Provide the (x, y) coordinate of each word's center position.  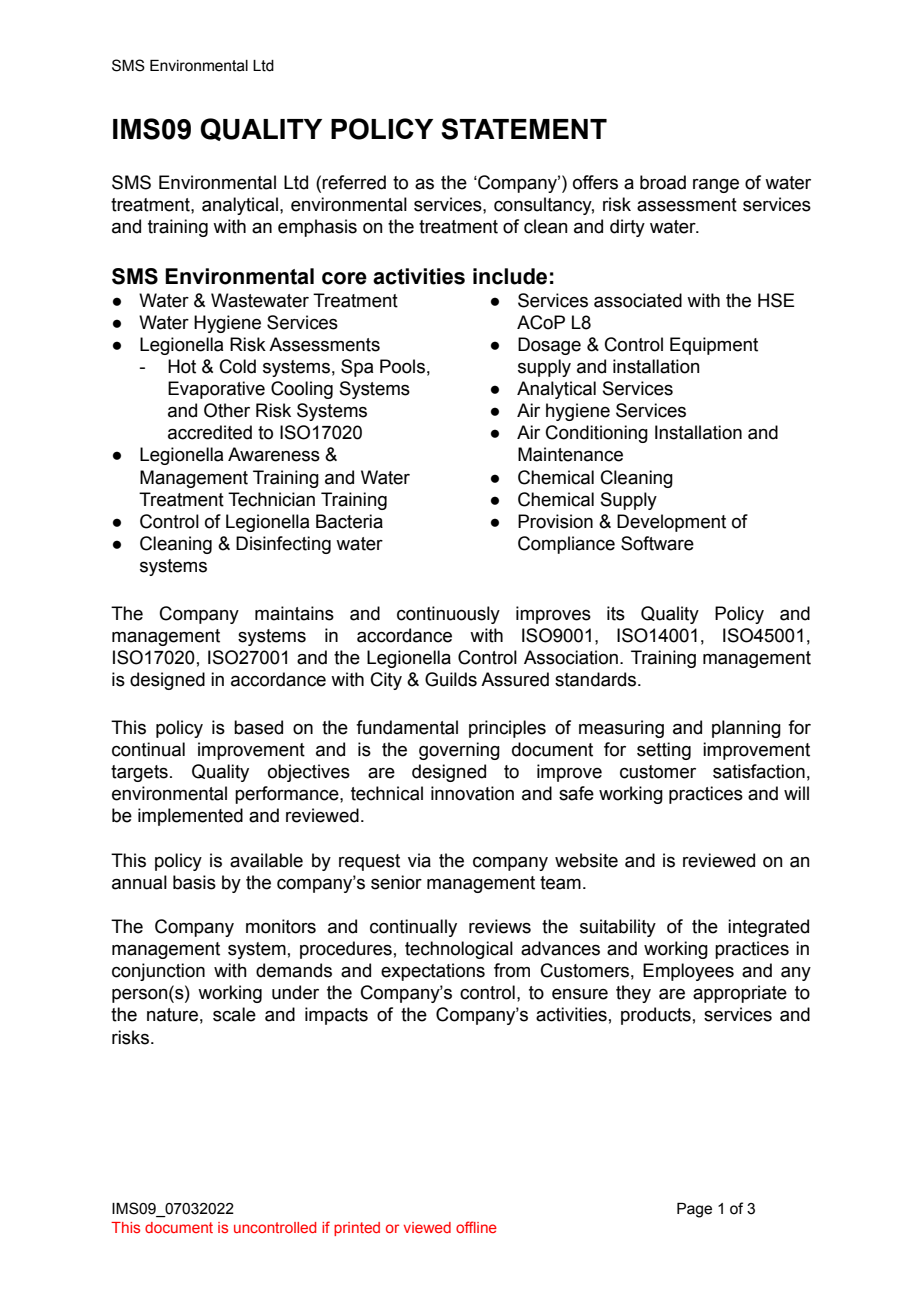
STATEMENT (524, 129)
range (716, 186)
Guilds (451, 679)
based (258, 727)
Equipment (714, 346)
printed (357, 1229)
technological (459, 950)
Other (227, 410)
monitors (281, 926)
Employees (688, 972)
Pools (402, 366)
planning (746, 729)
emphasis (317, 228)
